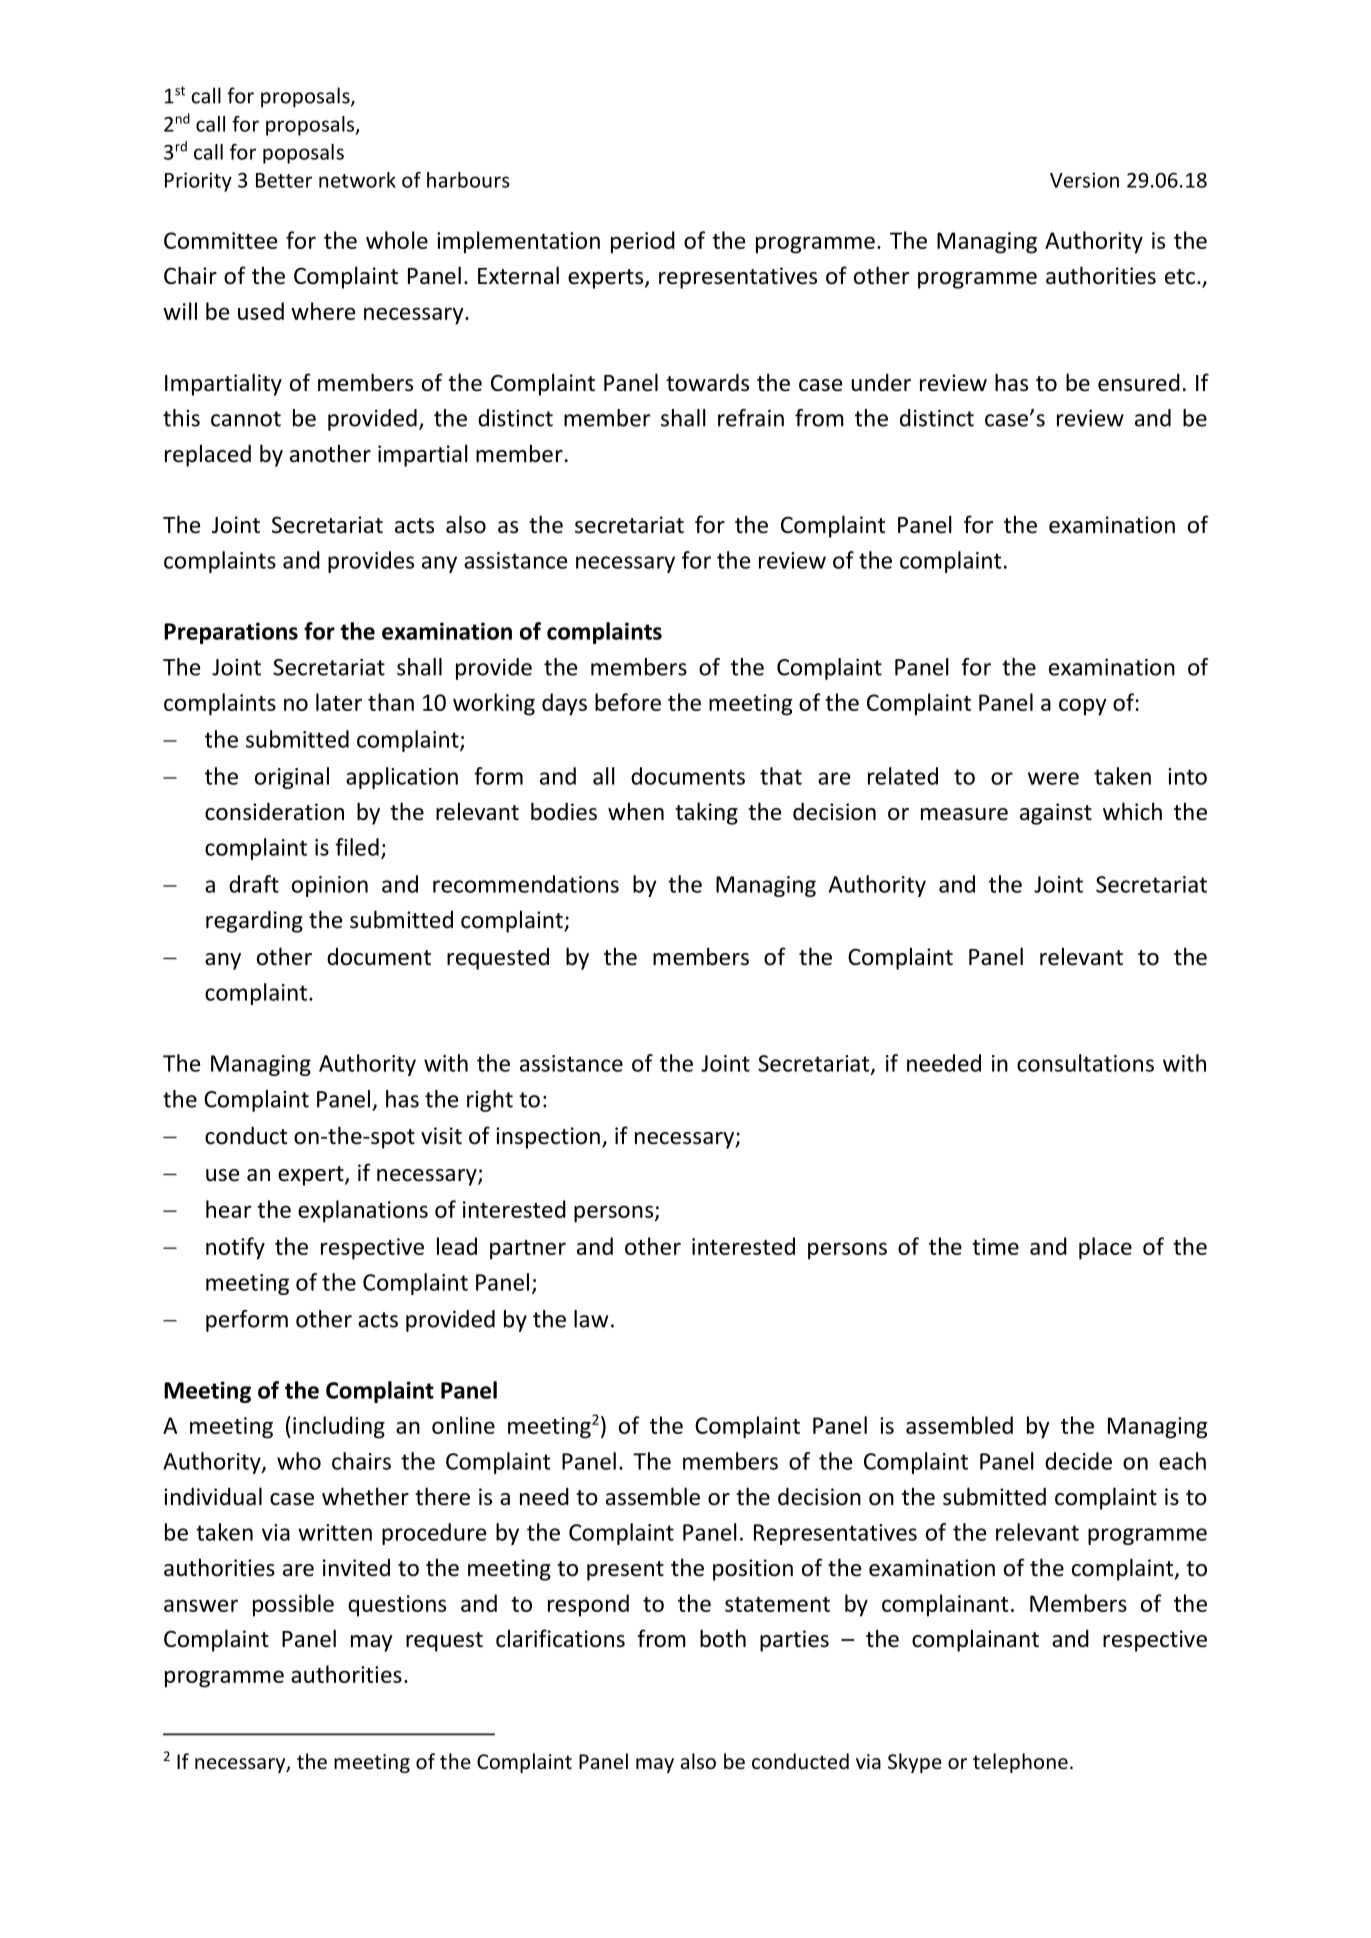 The width and height of the screenshot is (1371, 1938). I want to click on regarding, so click(254, 921).
